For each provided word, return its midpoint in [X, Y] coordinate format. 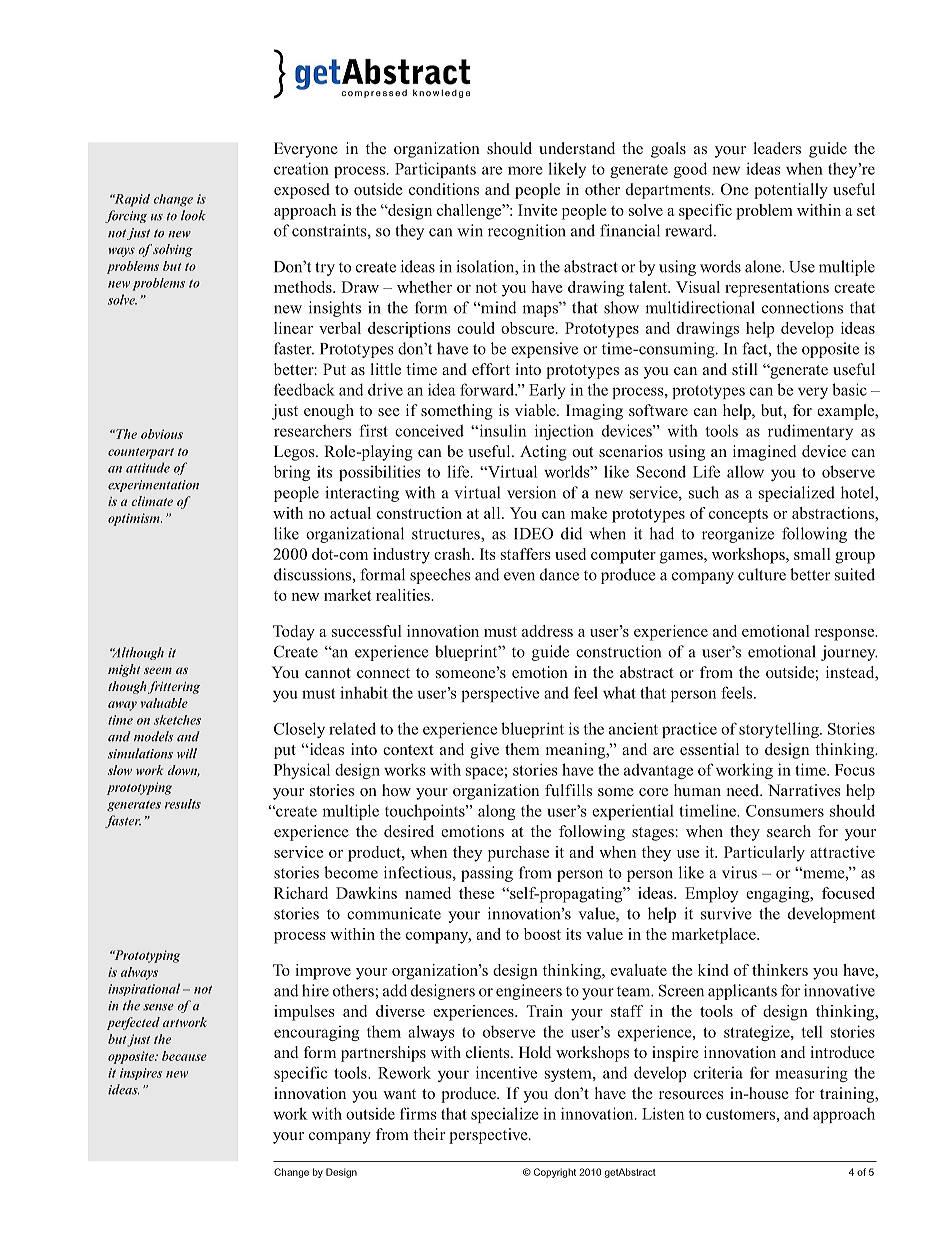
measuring [811, 1074]
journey [849, 653]
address [547, 631]
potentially [791, 191]
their [429, 1134]
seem [158, 670]
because [184, 1056]
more [525, 170]
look [193, 215]
